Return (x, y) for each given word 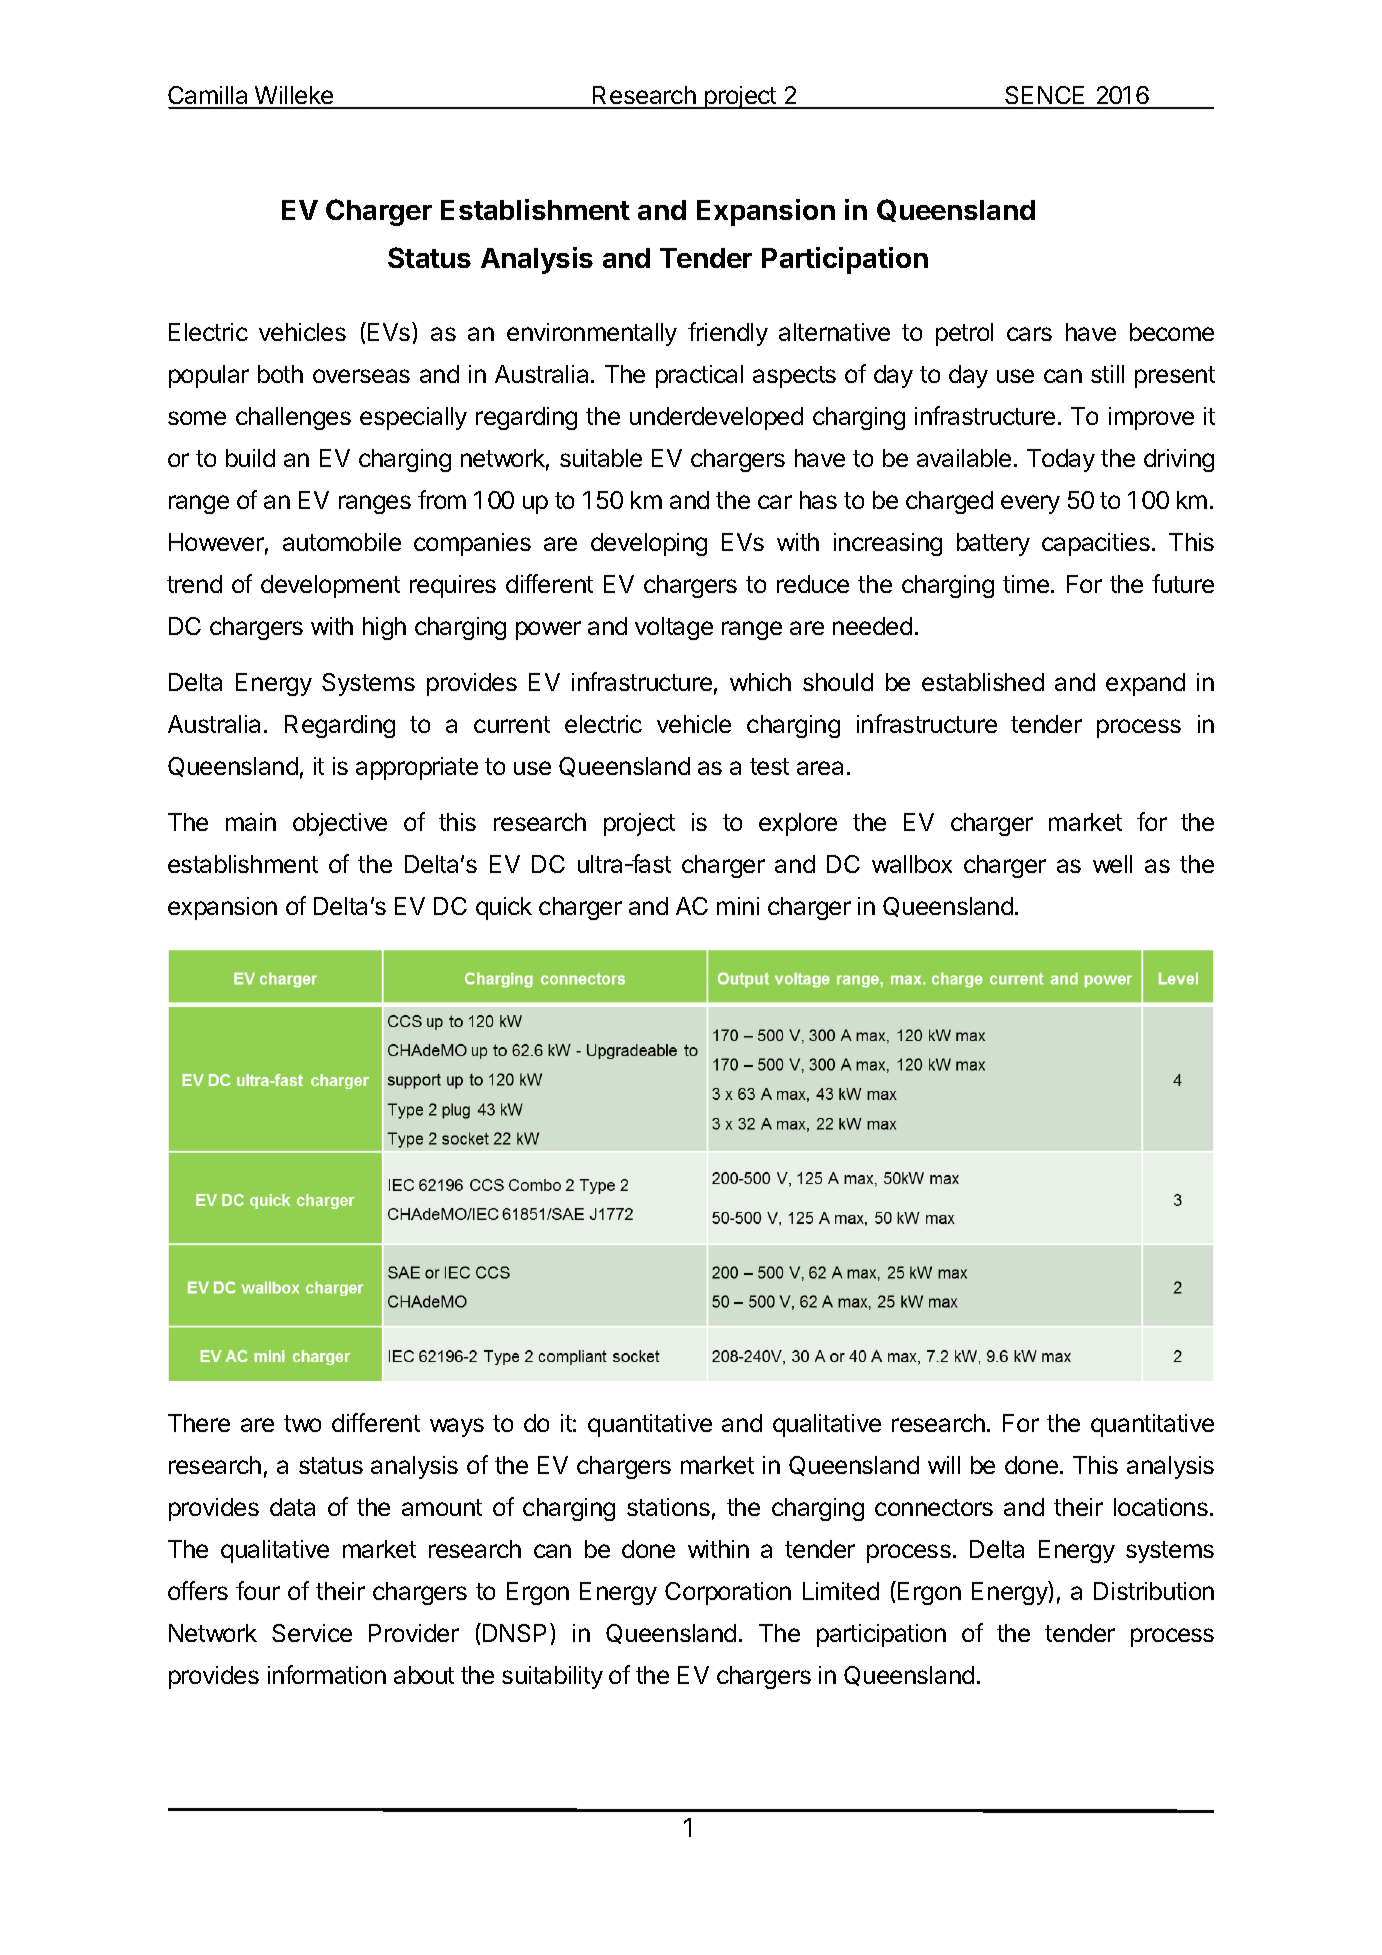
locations (1161, 1507)
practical (699, 376)
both (280, 374)
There (199, 1423)
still (1107, 374)
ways (457, 1427)
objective (340, 824)
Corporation (728, 1593)
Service (312, 1633)
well (1112, 864)
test (769, 766)
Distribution (1154, 1591)
